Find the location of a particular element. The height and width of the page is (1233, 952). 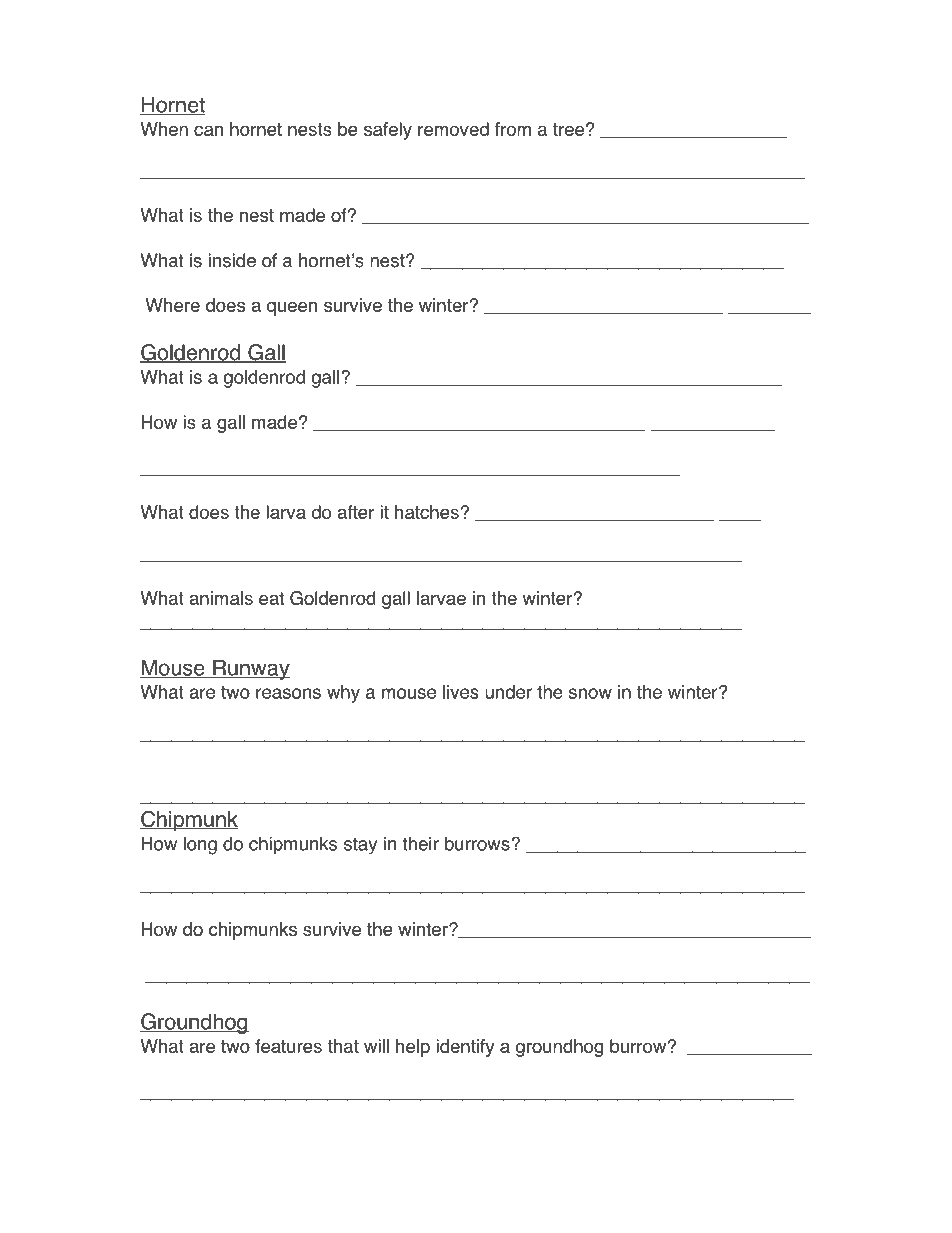

their is located at coordinates (420, 843).
